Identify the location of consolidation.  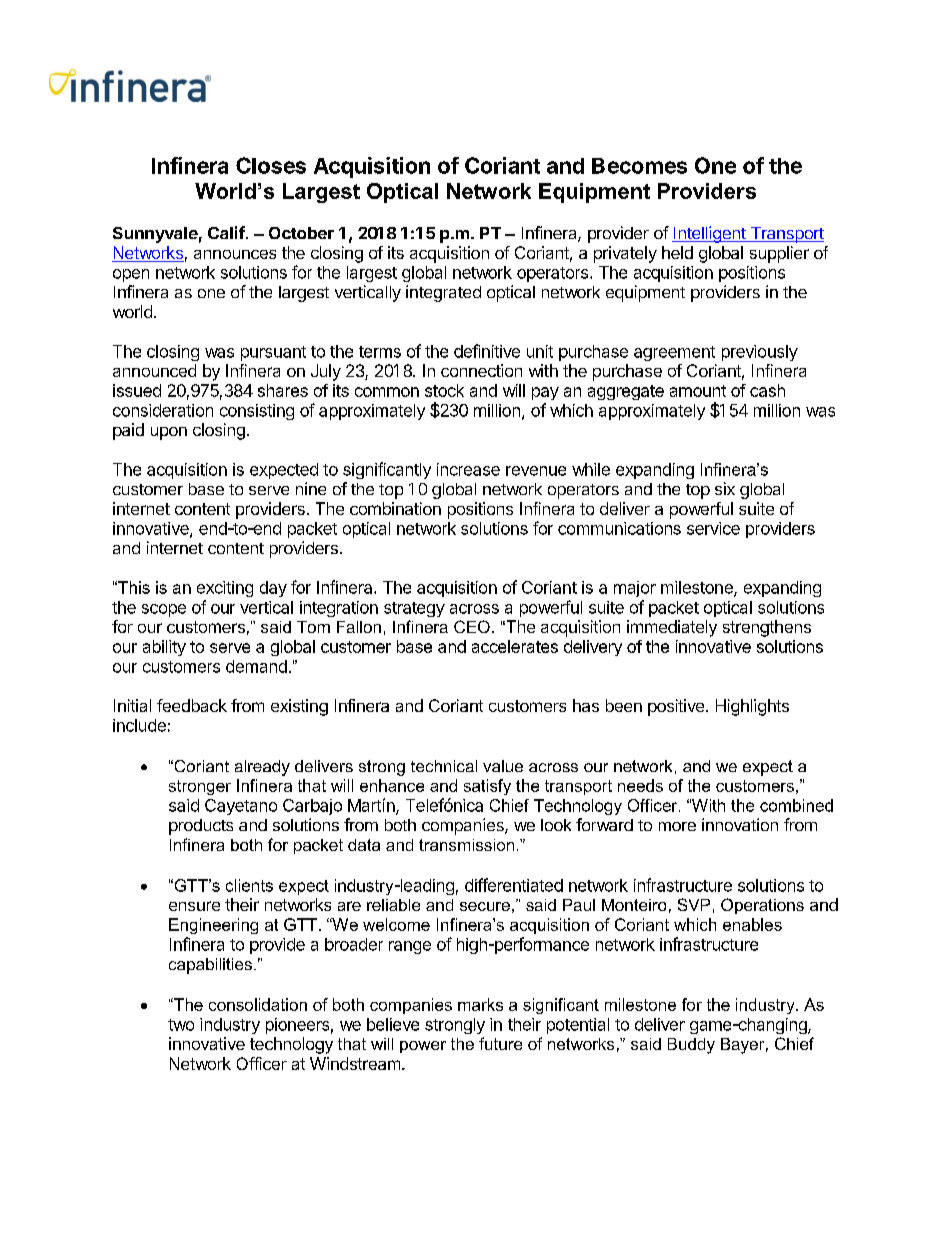
(258, 1004).
